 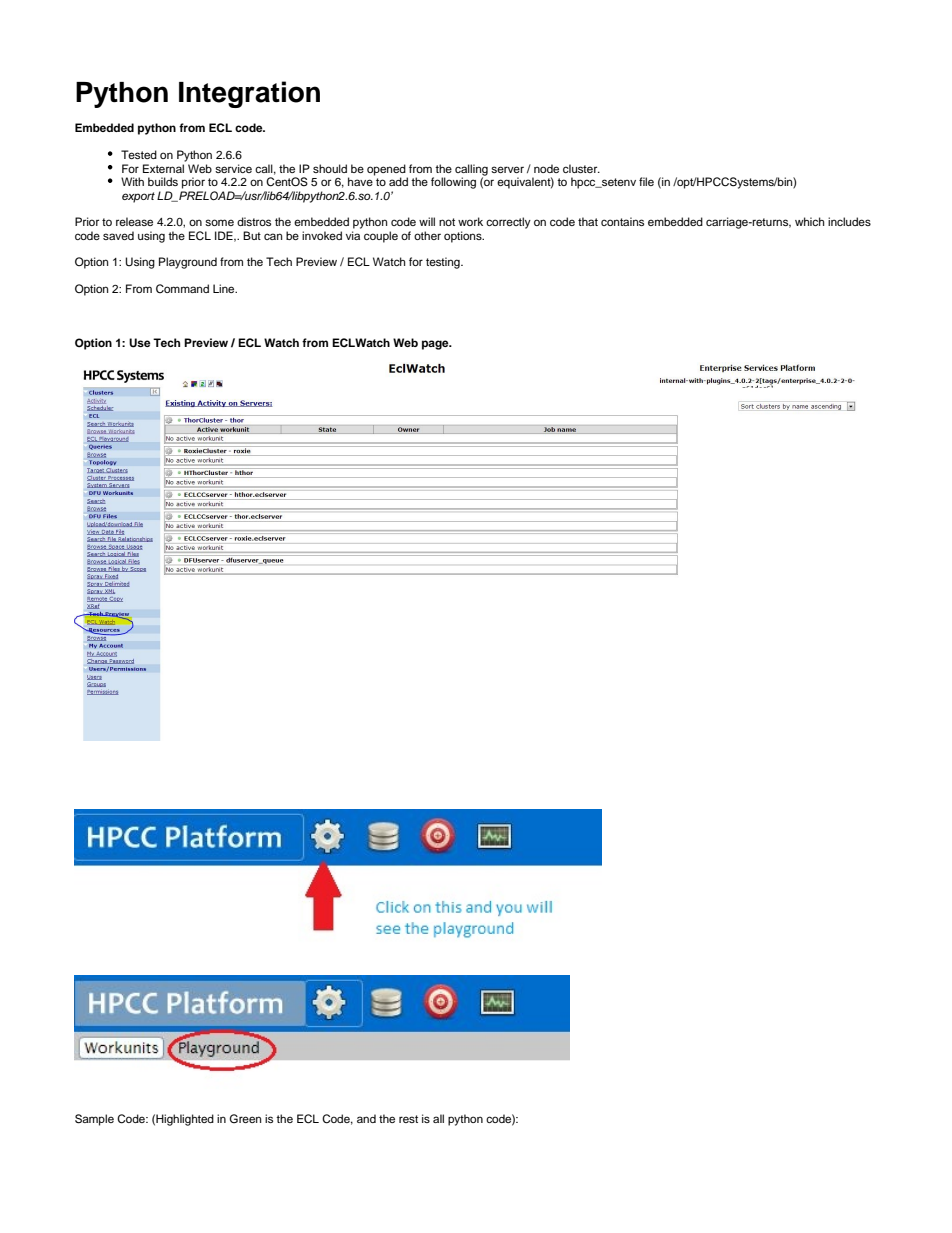 I want to click on page, so click(x=436, y=345).
